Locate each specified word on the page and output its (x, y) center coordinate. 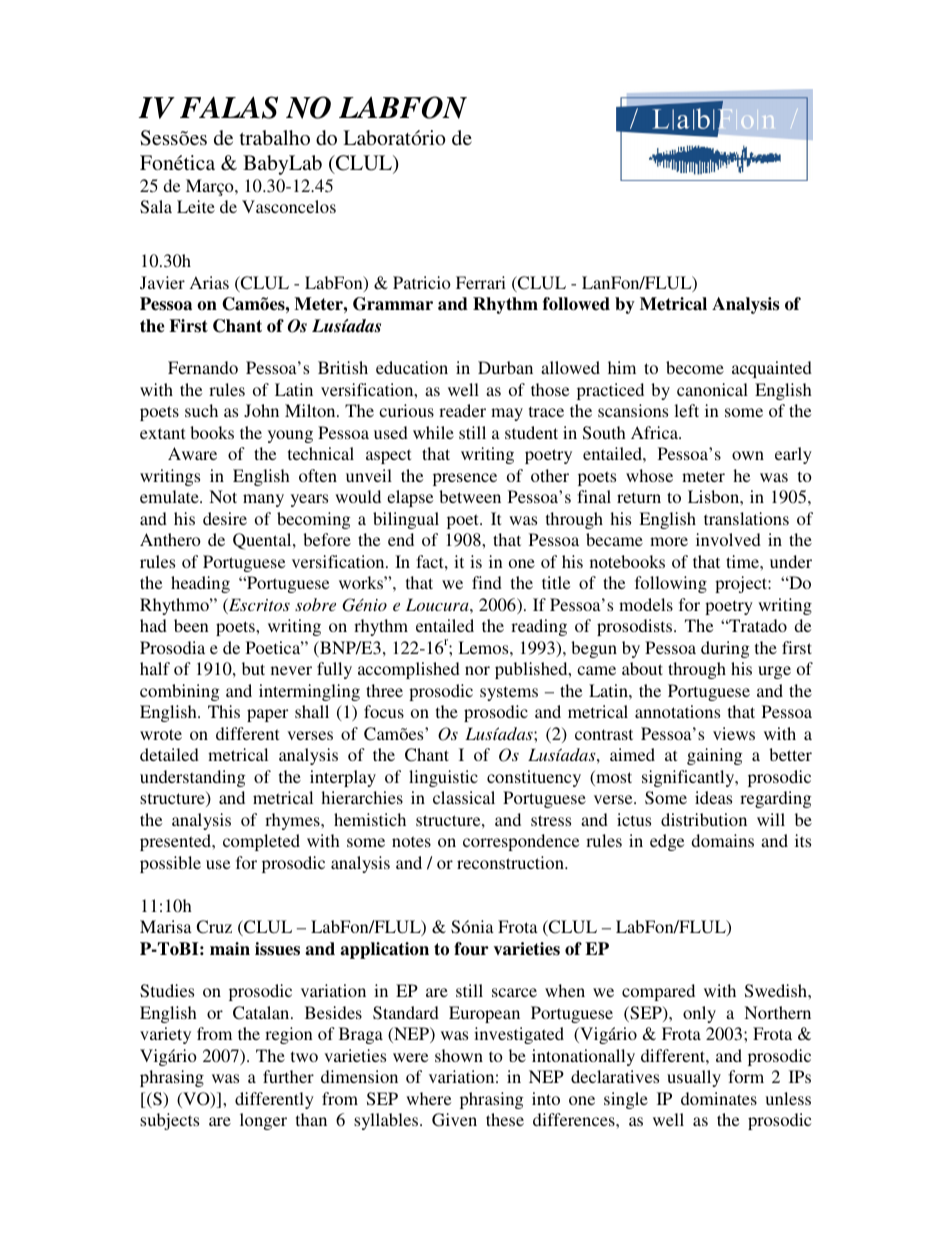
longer (263, 1121)
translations (746, 518)
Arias (209, 282)
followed (576, 304)
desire (225, 518)
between (470, 496)
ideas (713, 797)
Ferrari (481, 282)
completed (261, 842)
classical (464, 797)
